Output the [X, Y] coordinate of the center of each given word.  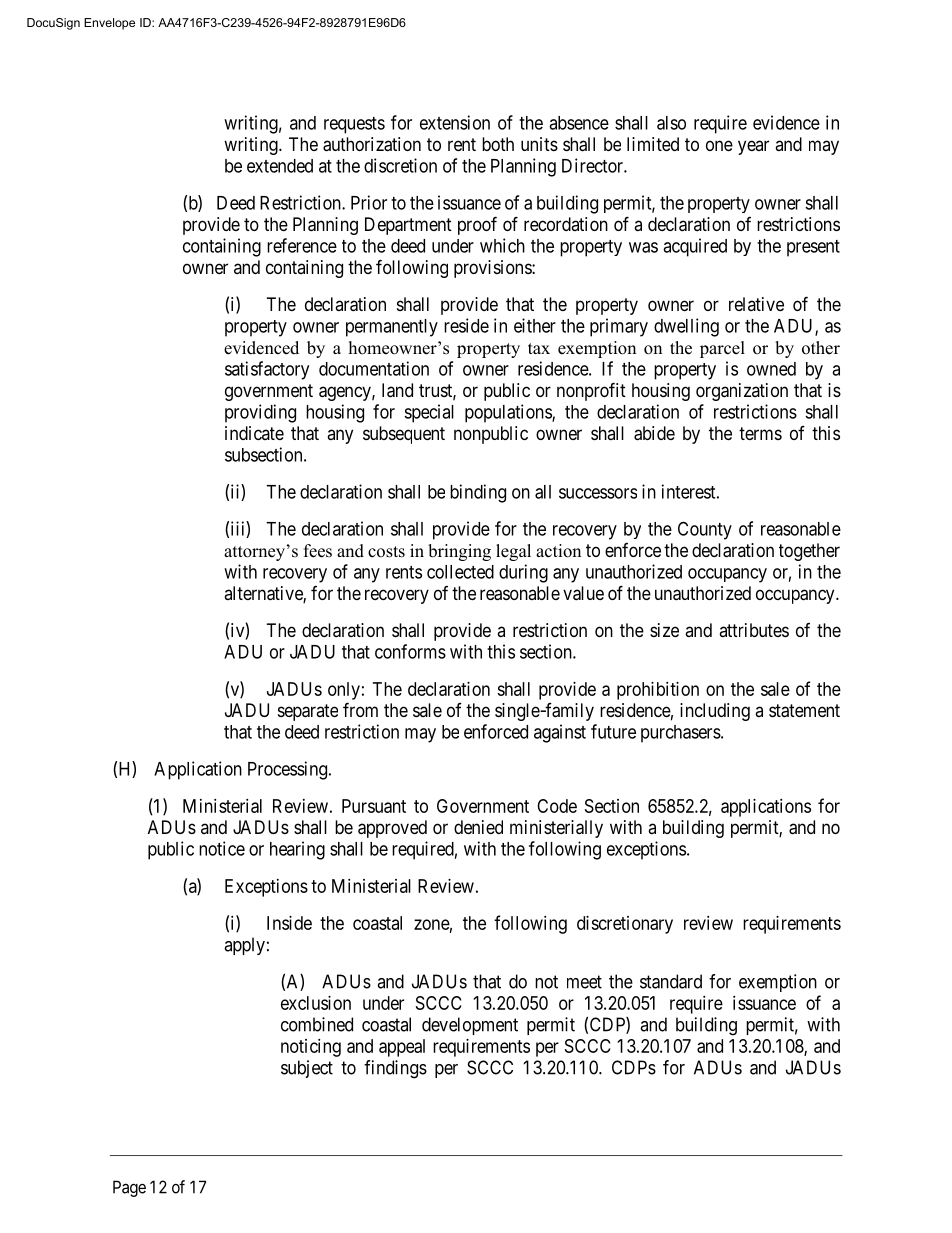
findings [395, 1069]
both [498, 144]
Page [129, 1188]
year [753, 147]
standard [671, 981]
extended [280, 166]
